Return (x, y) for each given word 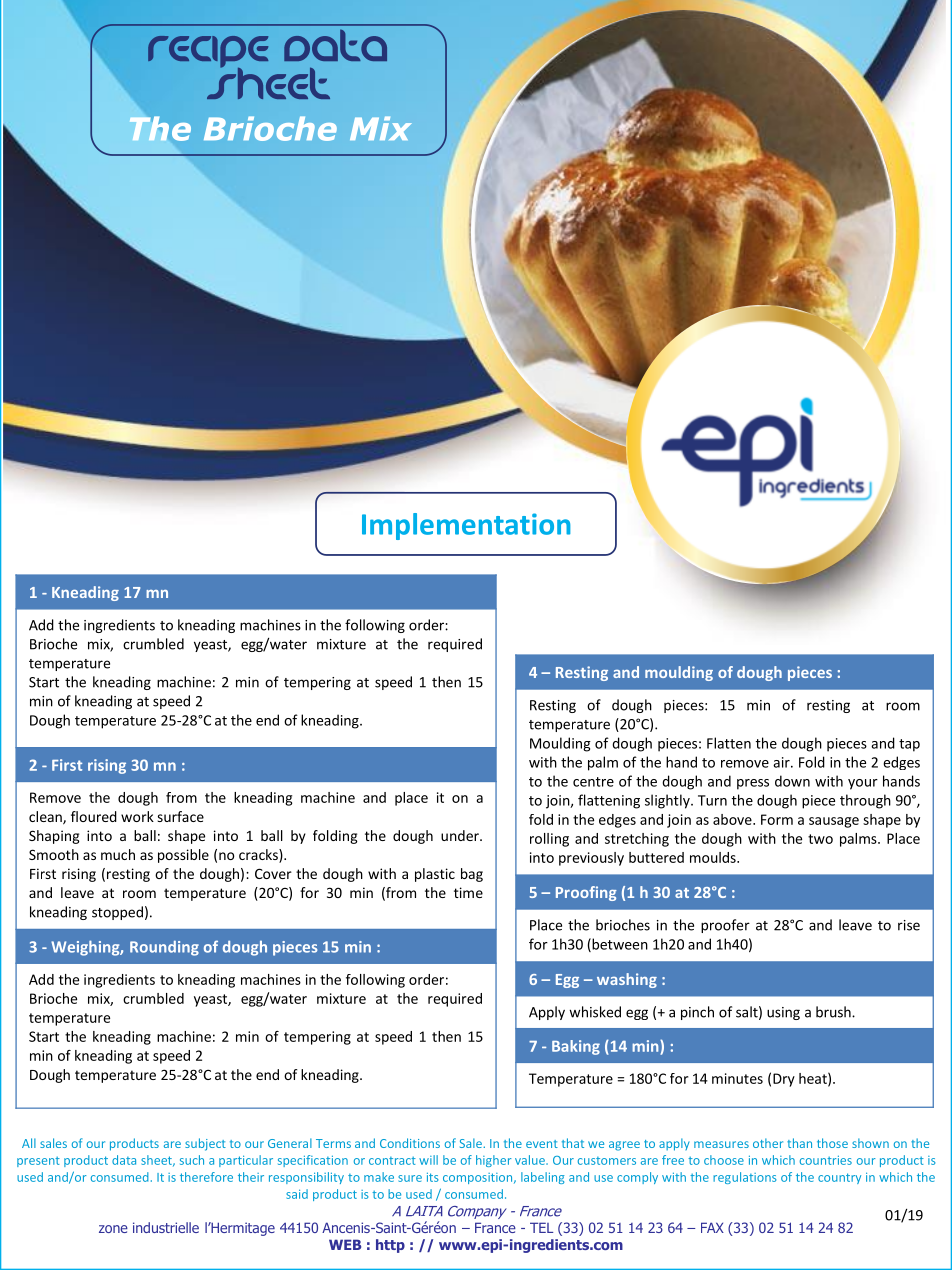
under (461, 835)
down (792, 781)
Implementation (466, 526)
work (137, 816)
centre (593, 782)
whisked (595, 1012)
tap (909, 745)
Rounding (164, 948)
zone (113, 1229)
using (783, 1013)
